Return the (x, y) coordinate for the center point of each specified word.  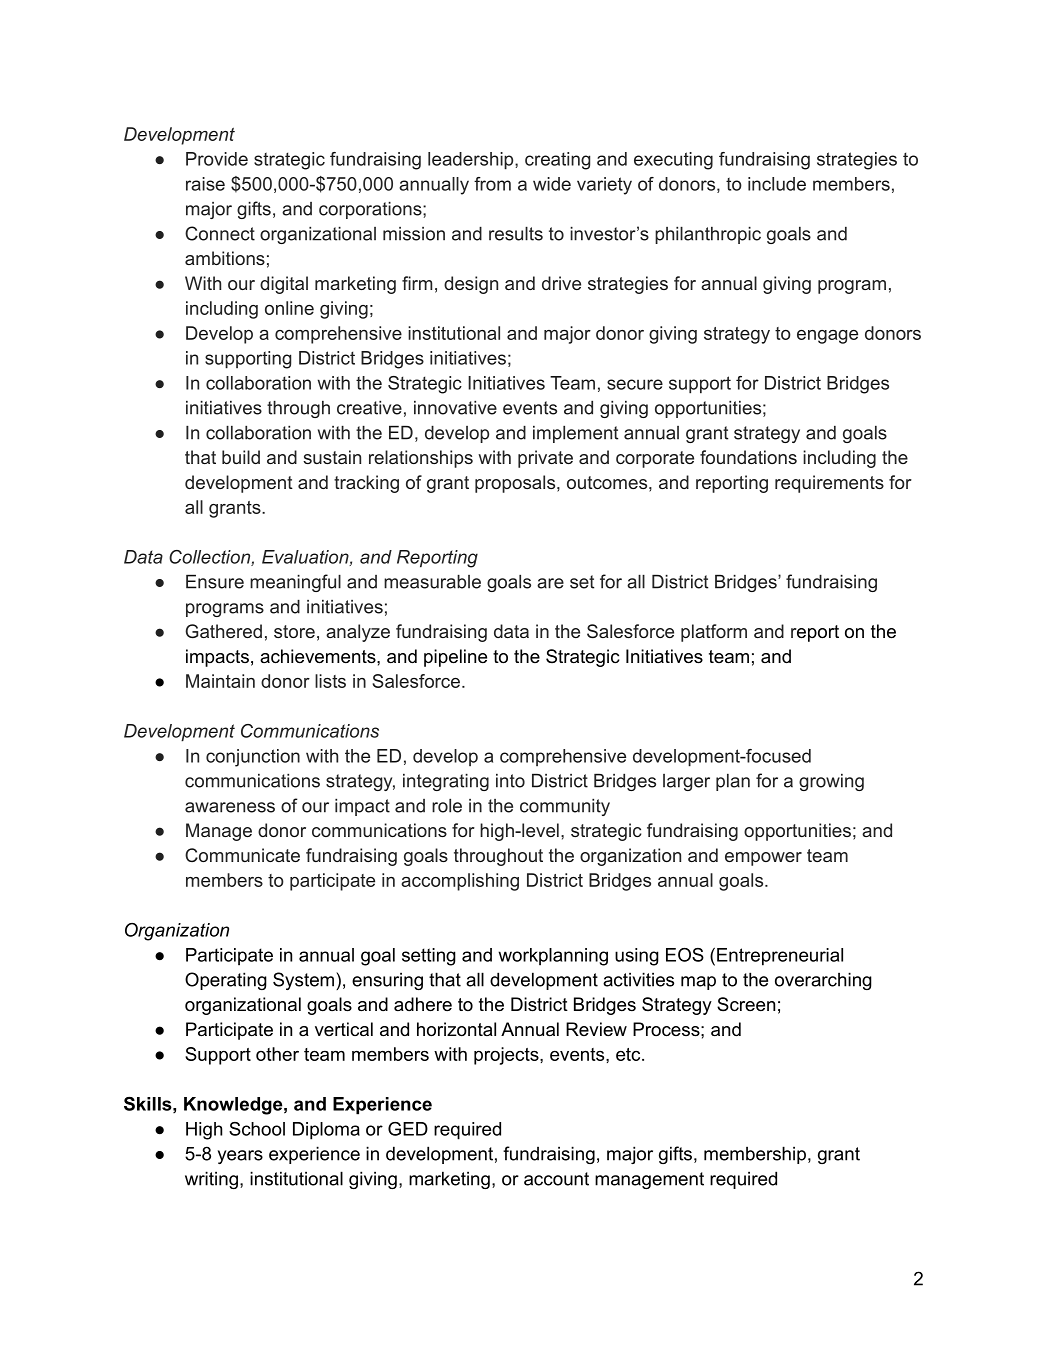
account (556, 1179)
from (492, 184)
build (241, 457)
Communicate (242, 855)
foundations (748, 457)
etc (629, 1054)
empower (763, 859)
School (257, 1129)
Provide (217, 159)
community (565, 807)
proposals (516, 484)
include (777, 184)
